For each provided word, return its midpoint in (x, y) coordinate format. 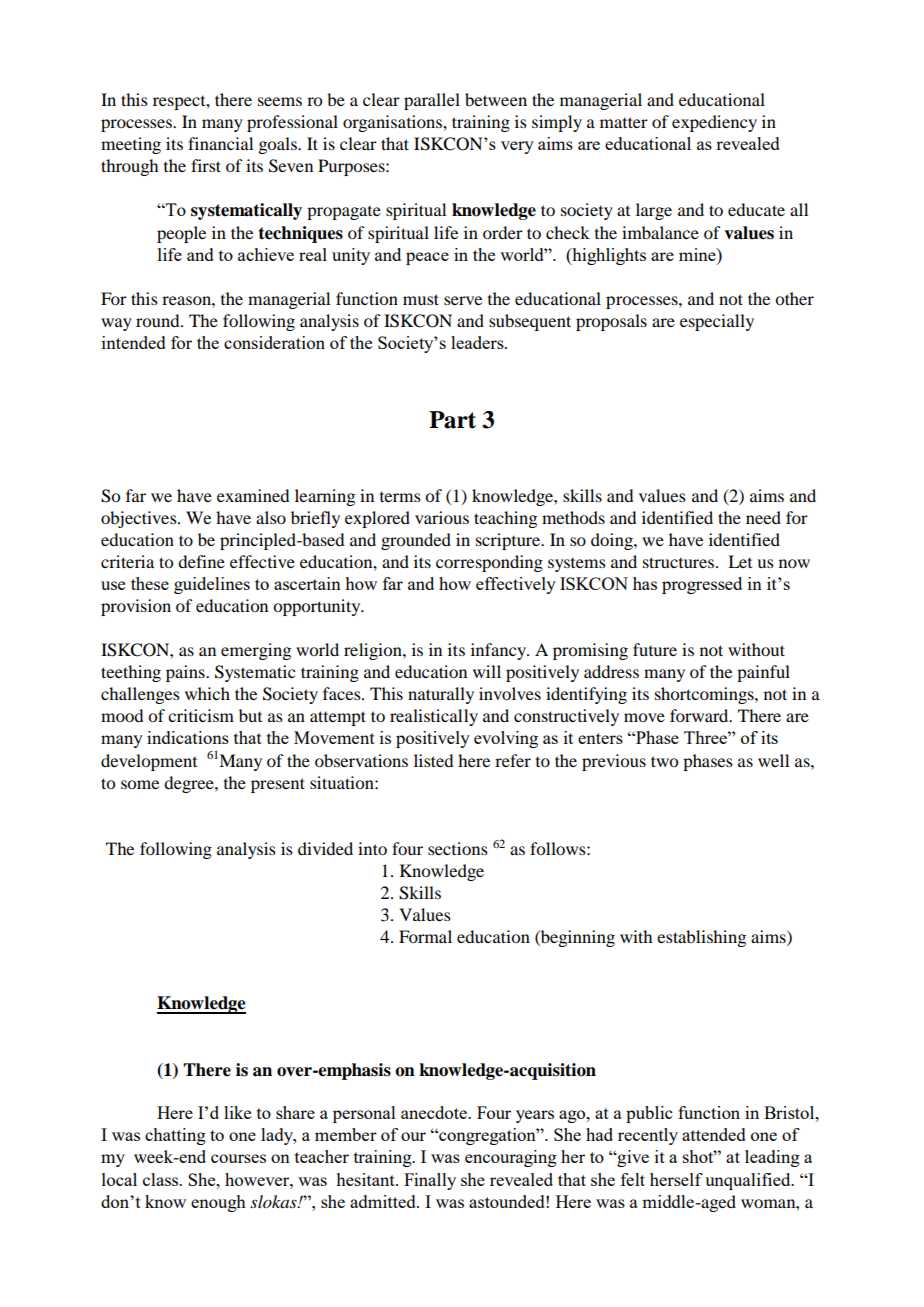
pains (186, 673)
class (162, 1179)
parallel (432, 101)
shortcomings (705, 695)
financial (220, 143)
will (487, 671)
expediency (714, 123)
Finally (430, 1181)
